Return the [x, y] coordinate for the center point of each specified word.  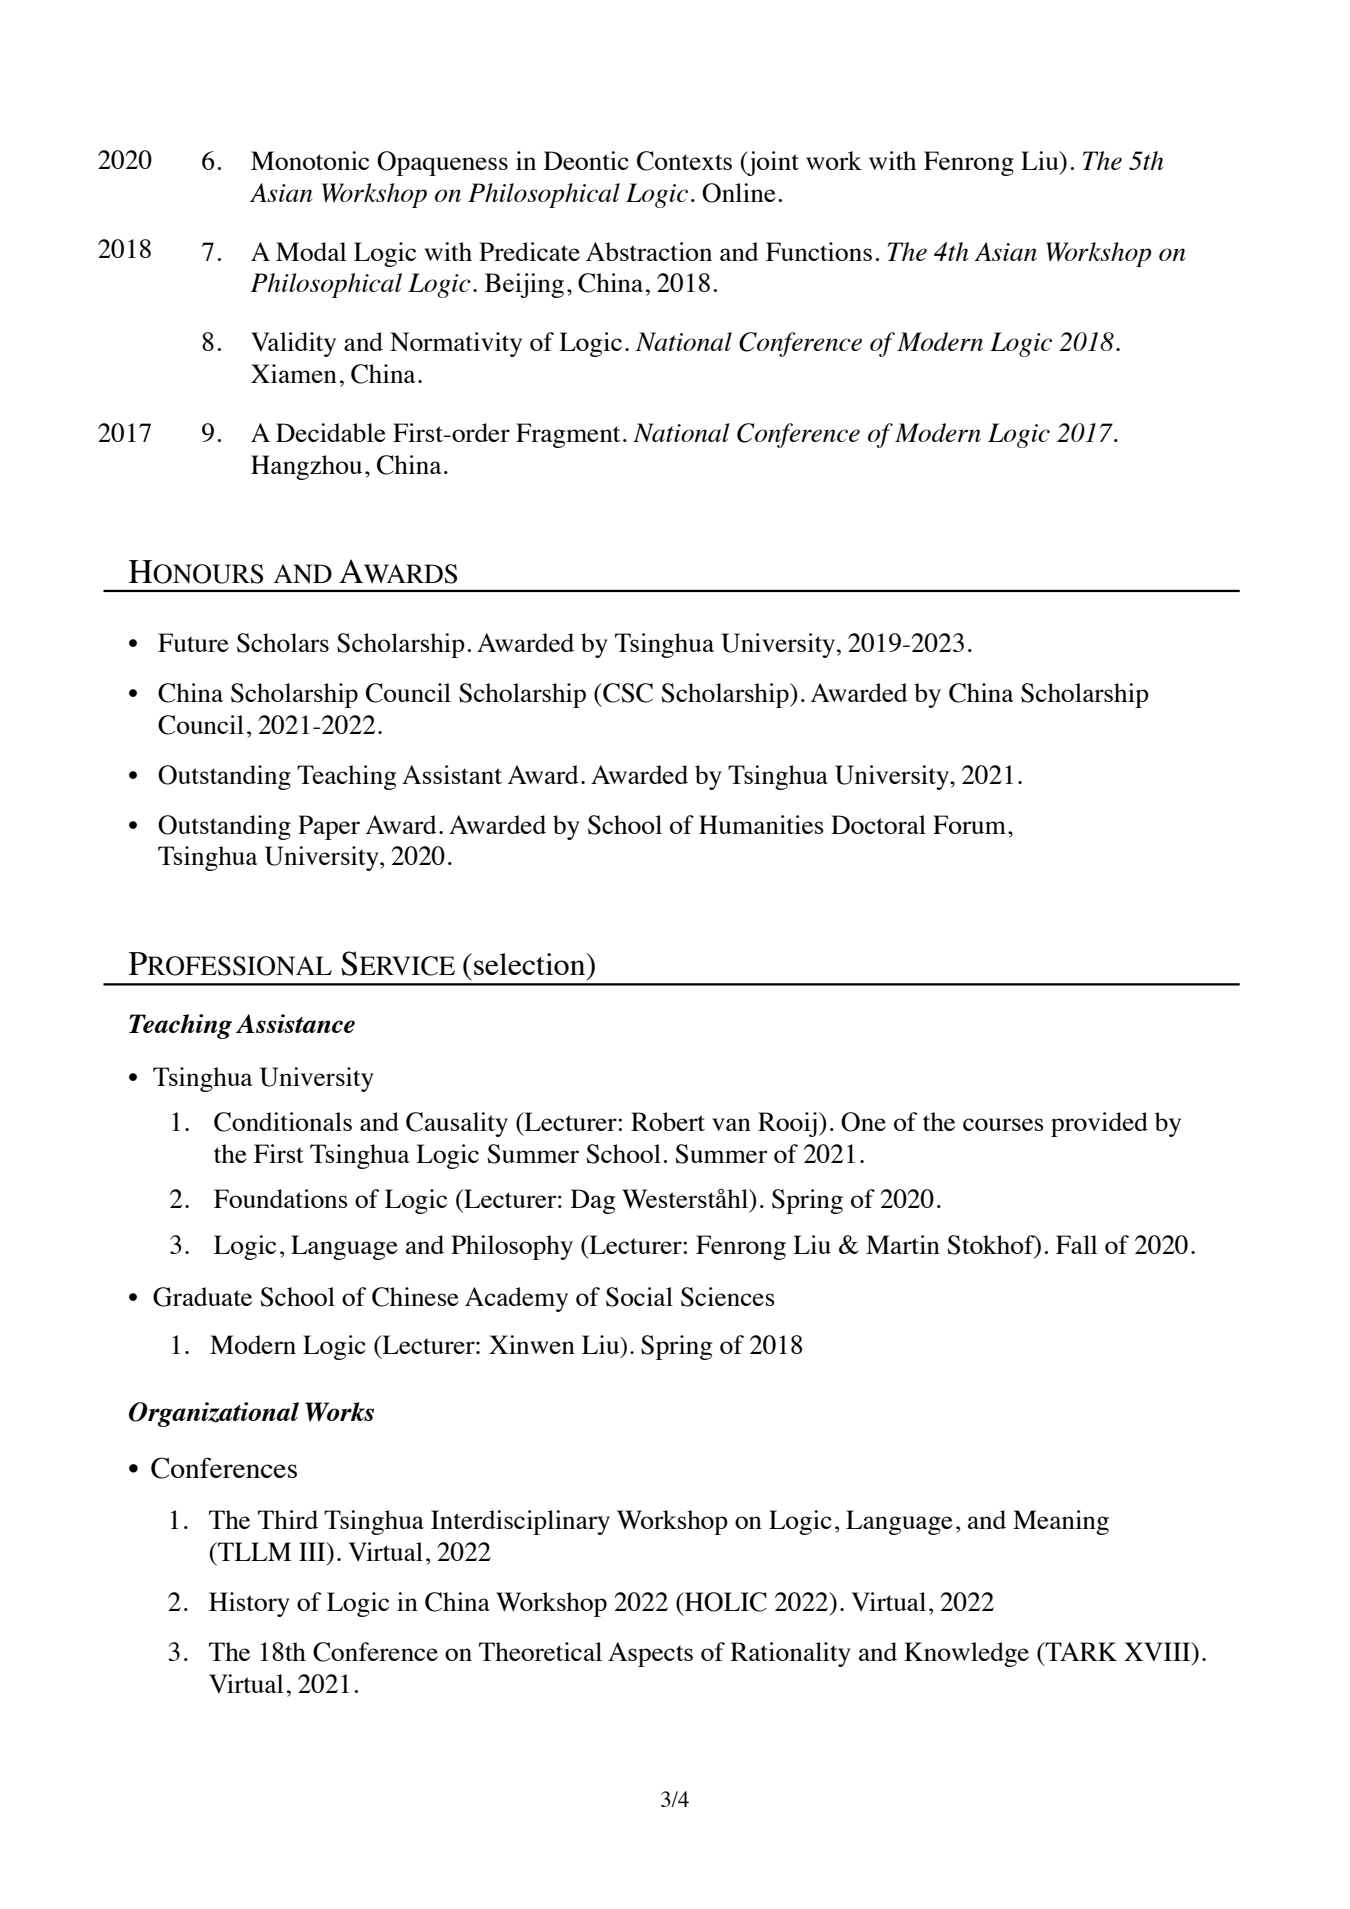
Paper [329, 827]
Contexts [684, 161]
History [249, 1604]
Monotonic [310, 160]
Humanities [761, 824]
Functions [819, 251]
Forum [969, 824]
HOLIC [725, 1602]
